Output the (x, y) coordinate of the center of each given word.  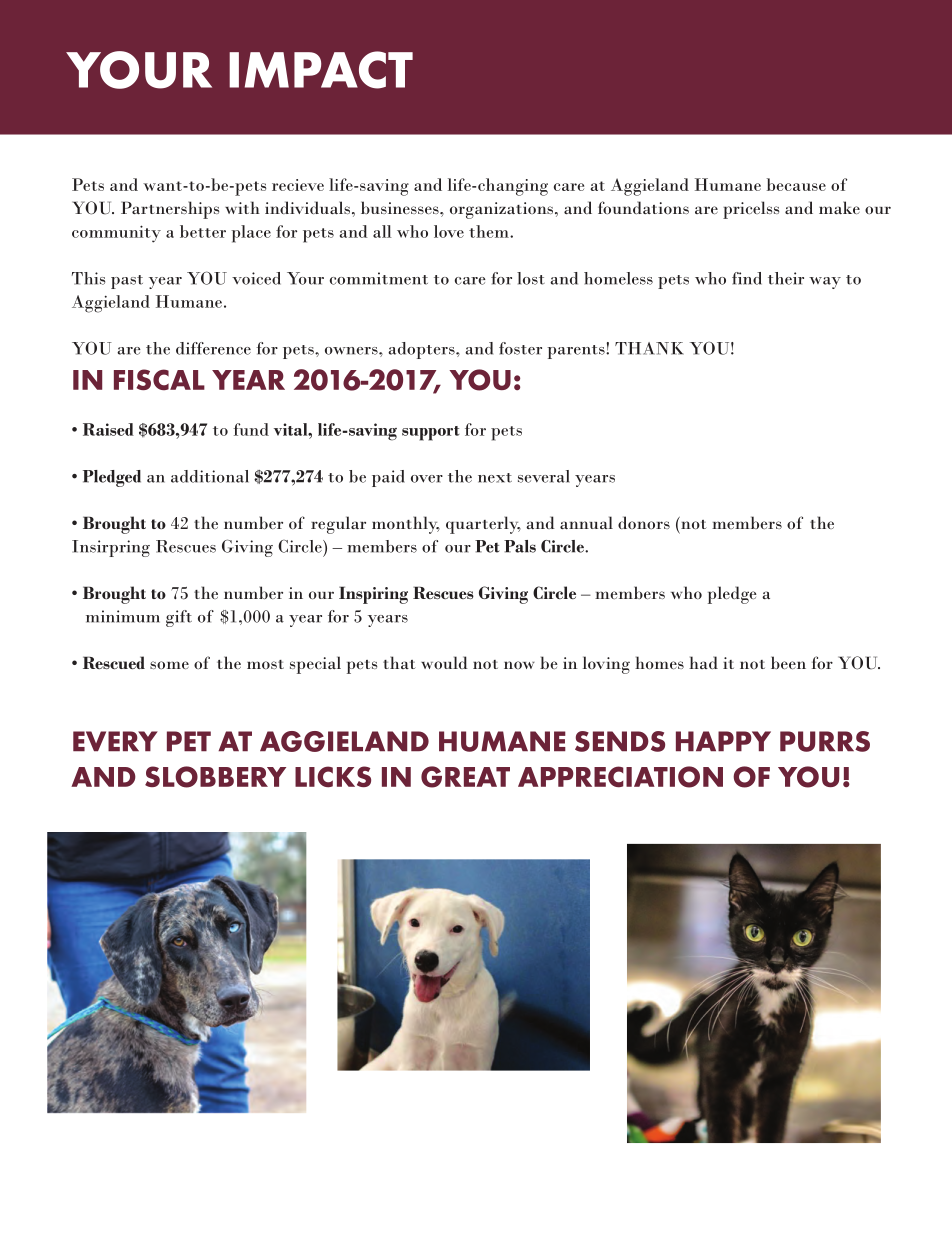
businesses (401, 207)
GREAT (465, 777)
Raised (108, 429)
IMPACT (321, 70)
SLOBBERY (215, 777)
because (796, 184)
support (431, 433)
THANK (649, 348)
